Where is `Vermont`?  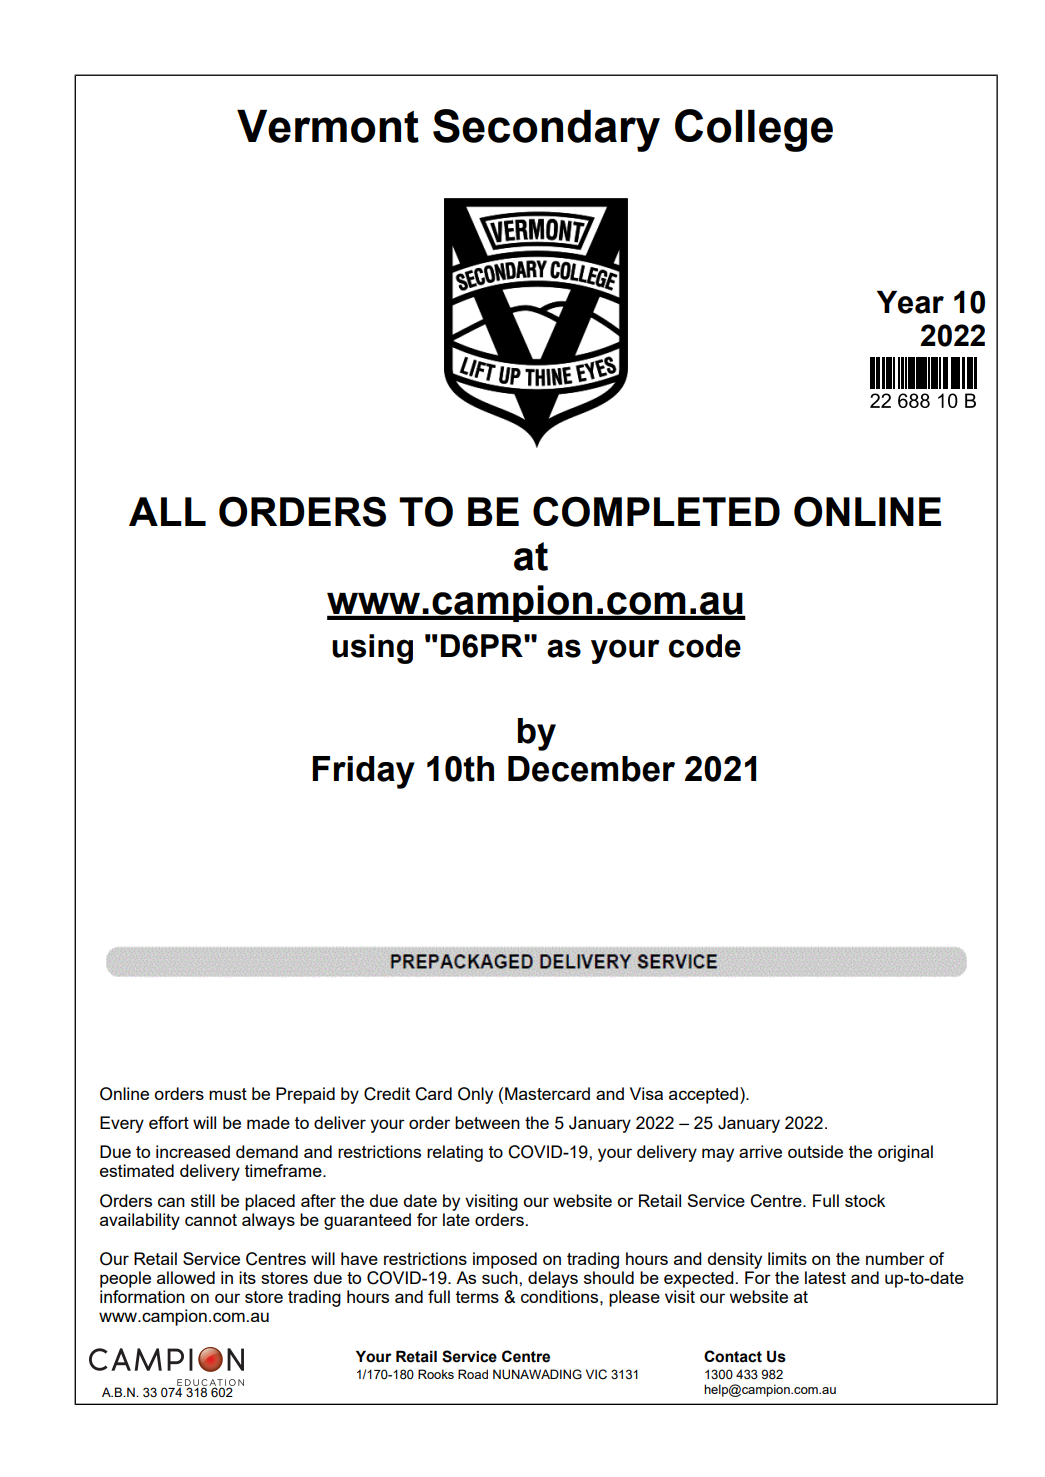
Vermont is located at coordinates (328, 126).
